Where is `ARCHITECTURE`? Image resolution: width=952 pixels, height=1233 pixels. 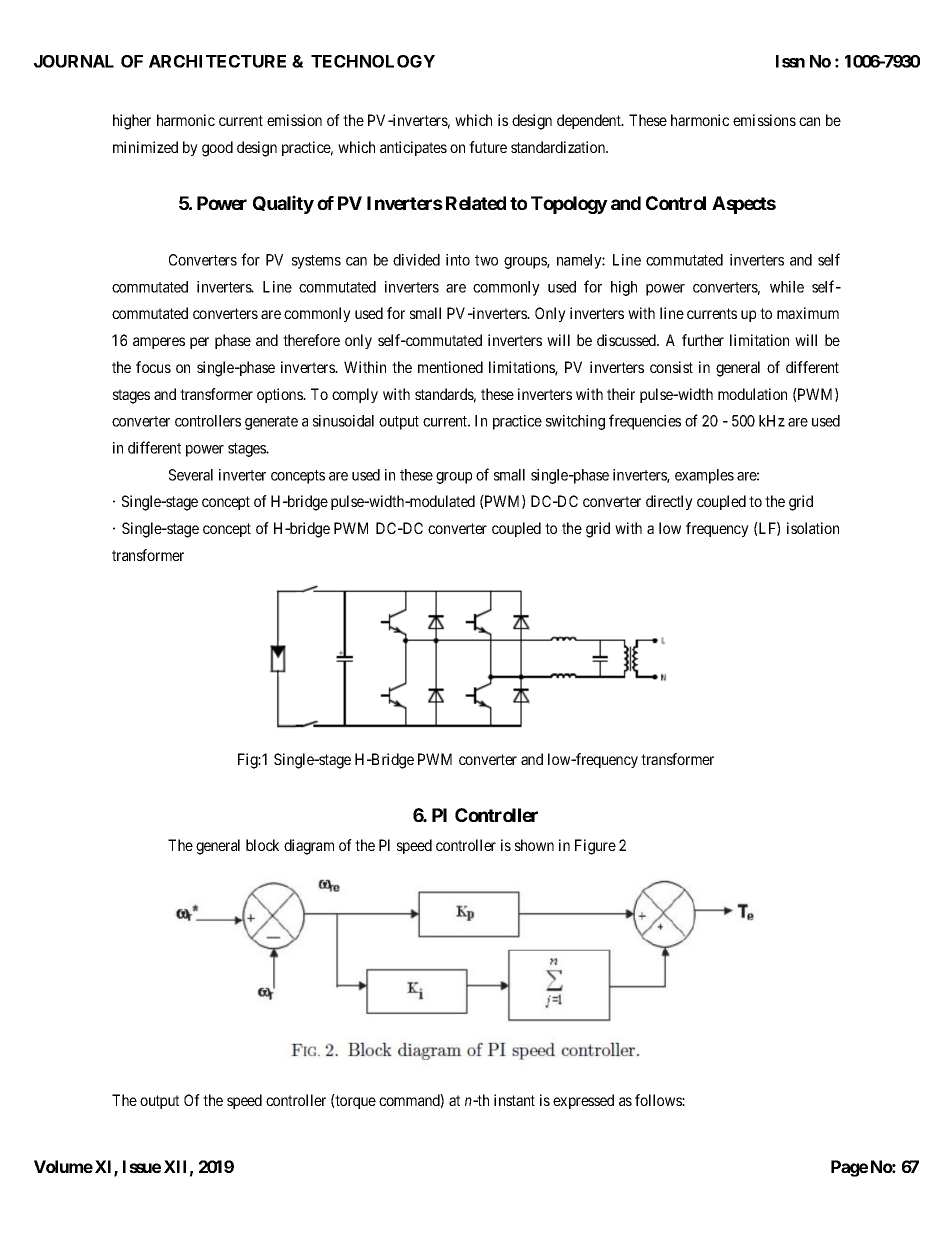 ARCHITECTURE is located at coordinates (217, 61).
